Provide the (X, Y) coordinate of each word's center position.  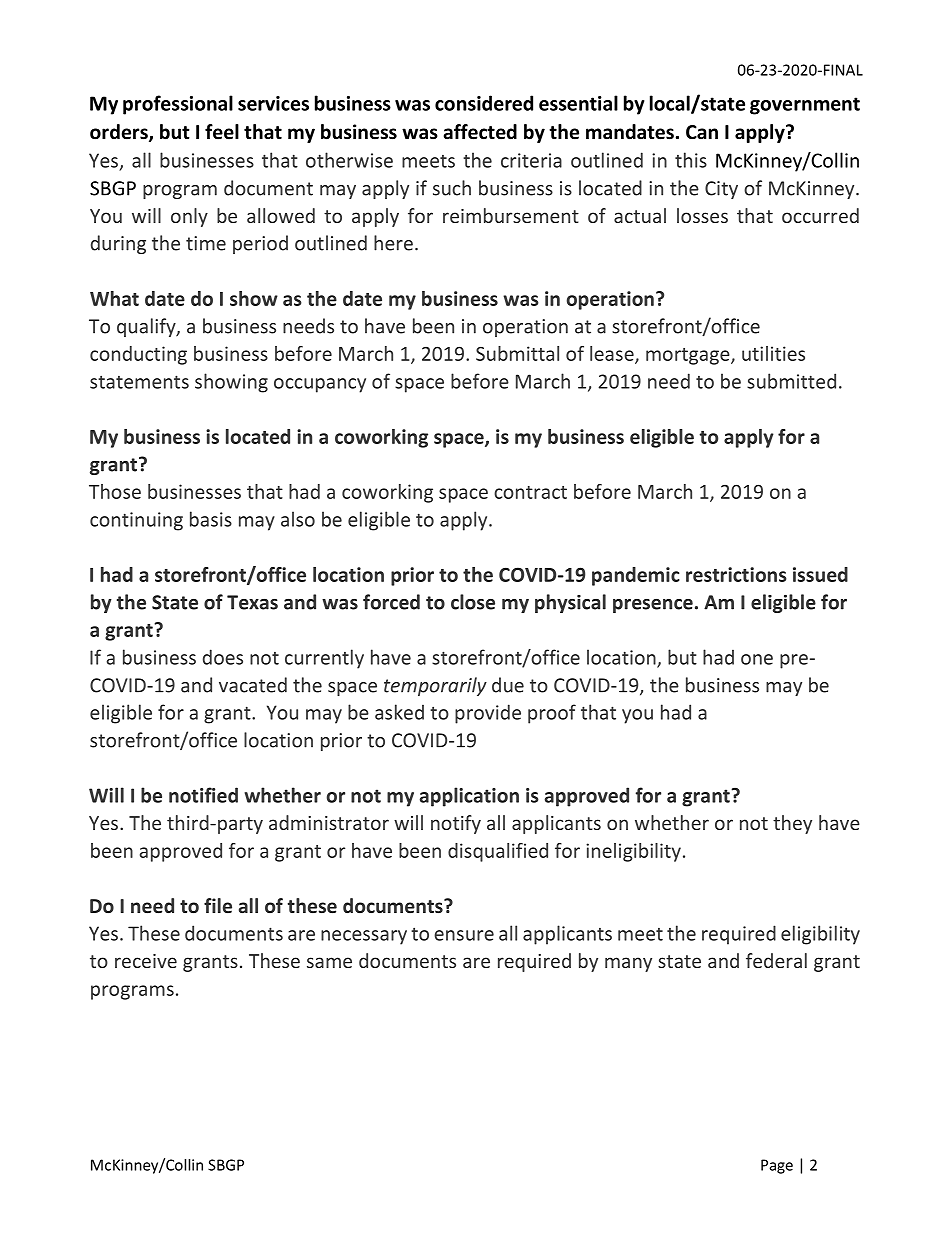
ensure (464, 935)
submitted (791, 381)
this (691, 160)
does (223, 657)
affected (480, 132)
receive (146, 961)
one (757, 659)
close (473, 602)
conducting (138, 355)
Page (777, 1166)
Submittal (517, 353)
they (792, 824)
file (218, 905)
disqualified (498, 852)
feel (222, 132)
